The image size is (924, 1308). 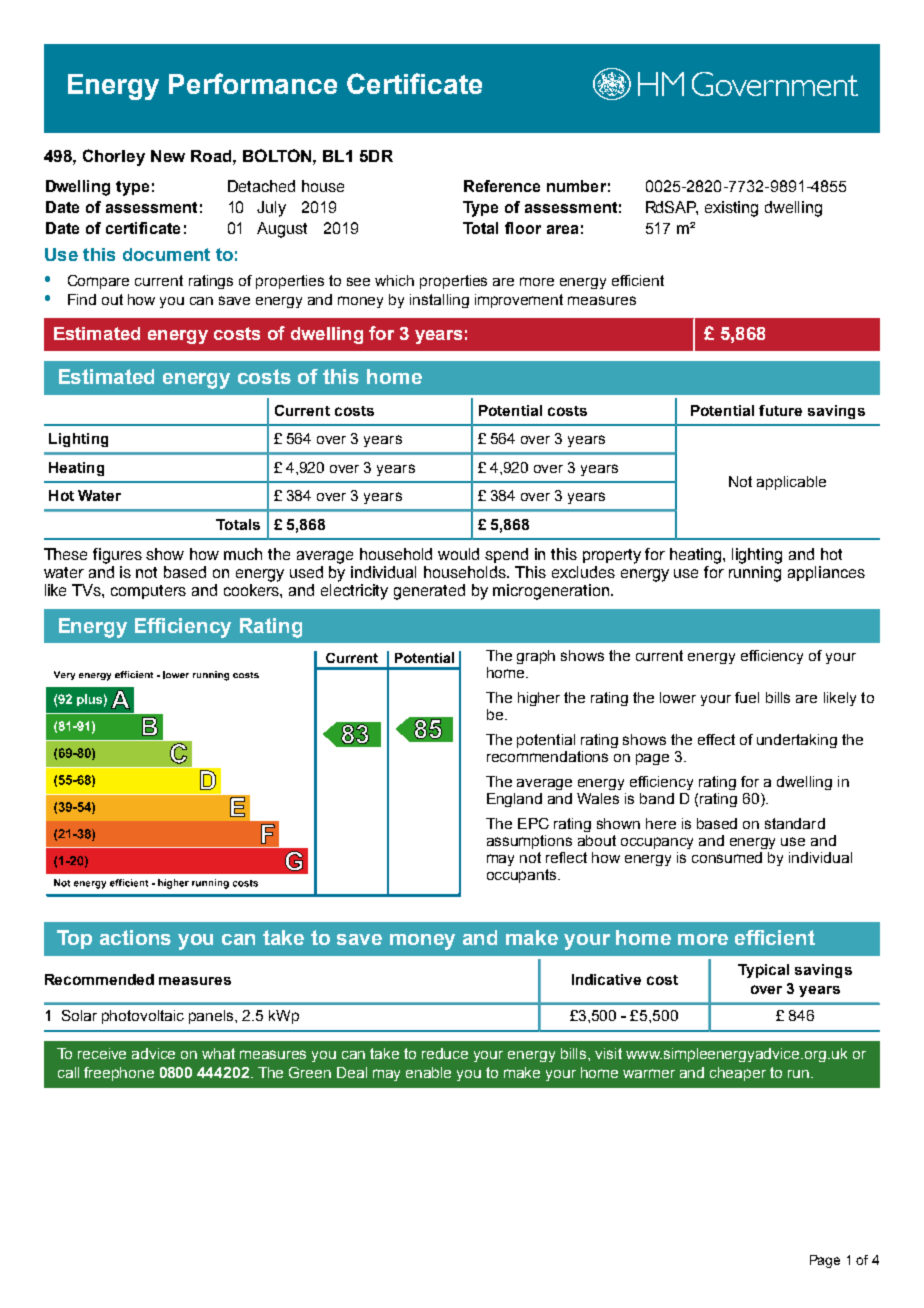 I want to click on Reference, so click(x=502, y=186).
